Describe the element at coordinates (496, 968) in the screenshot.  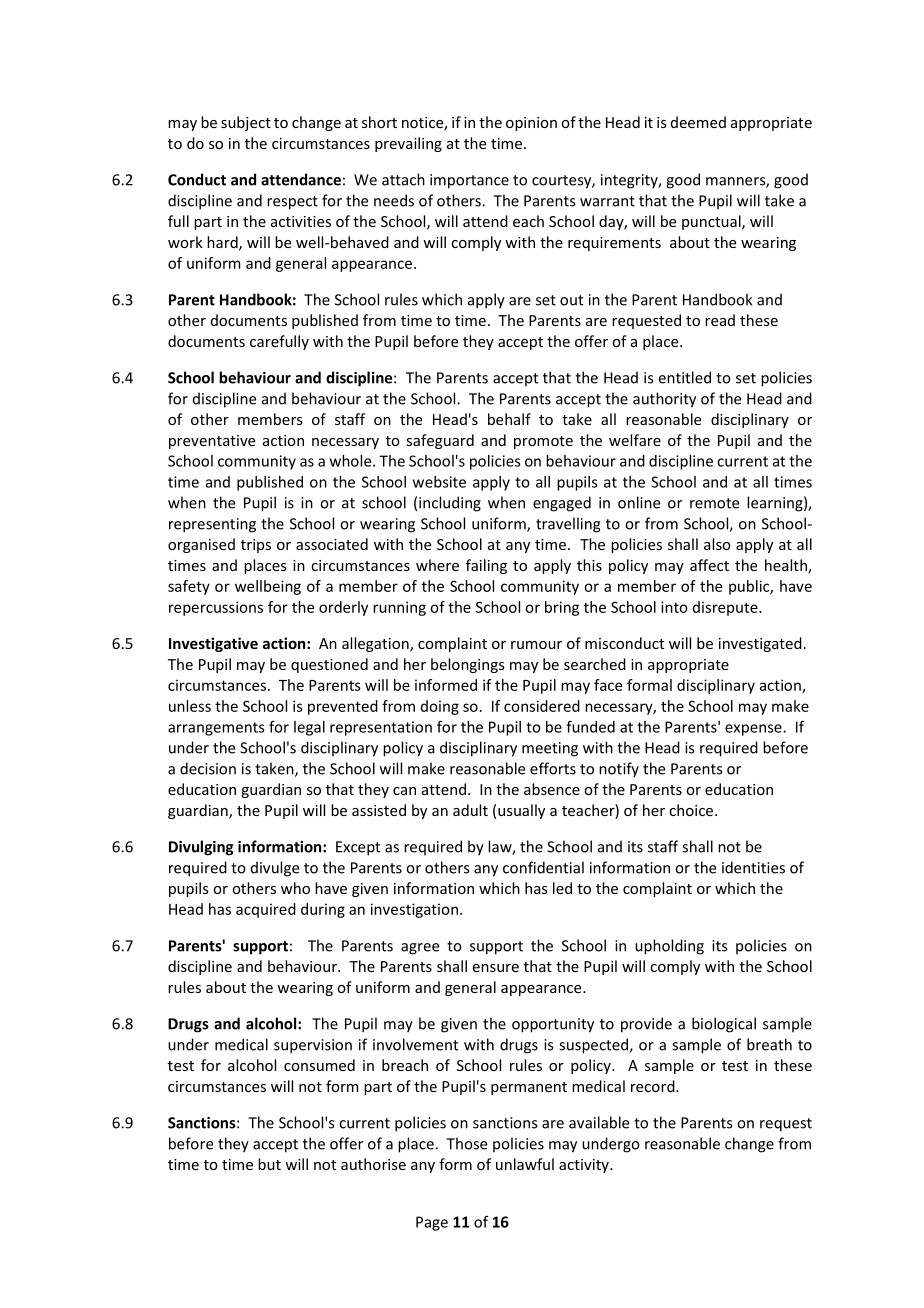
I see `ensure` at that location.
